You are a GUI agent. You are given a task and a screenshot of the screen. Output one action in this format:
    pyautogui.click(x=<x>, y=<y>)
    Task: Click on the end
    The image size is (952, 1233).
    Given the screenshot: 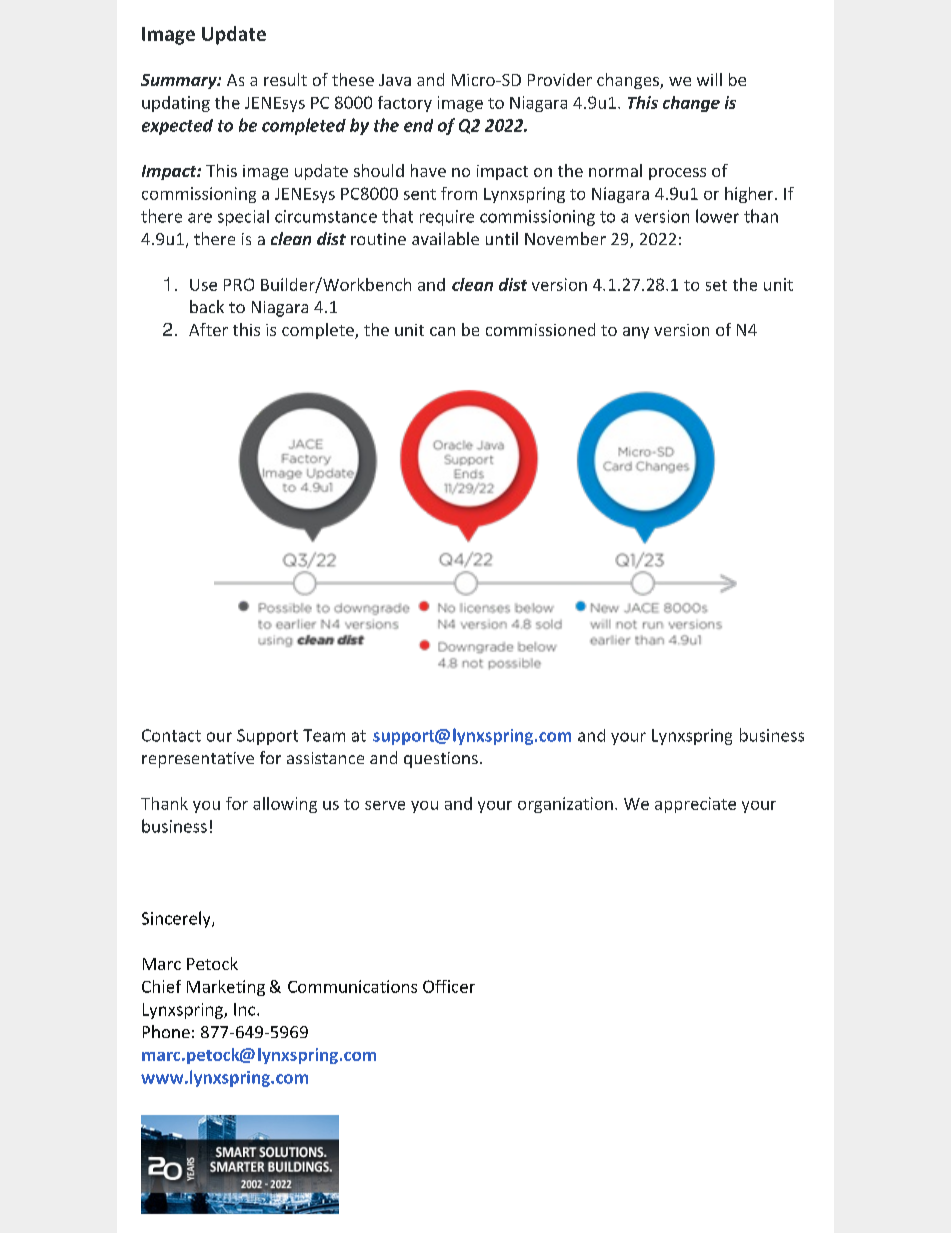 What is the action you would take?
    pyautogui.click(x=418, y=125)
